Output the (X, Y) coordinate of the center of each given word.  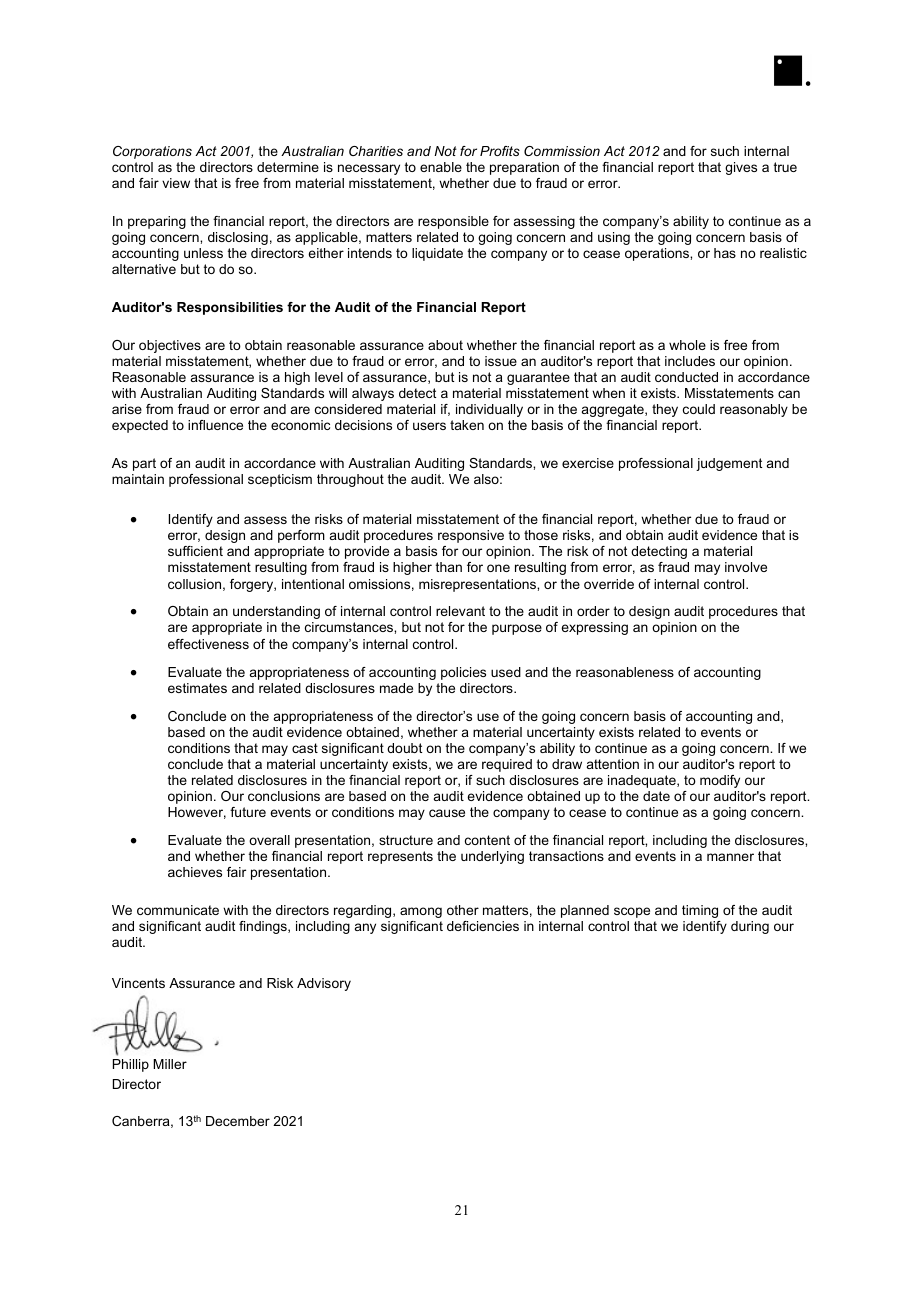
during (750, 927)
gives (741, 168)
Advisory (324, 984)
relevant (460, 611)
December (238, 1121)
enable (441, 167)
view (176, 183)
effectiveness (208, 644)
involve (746, 567)
